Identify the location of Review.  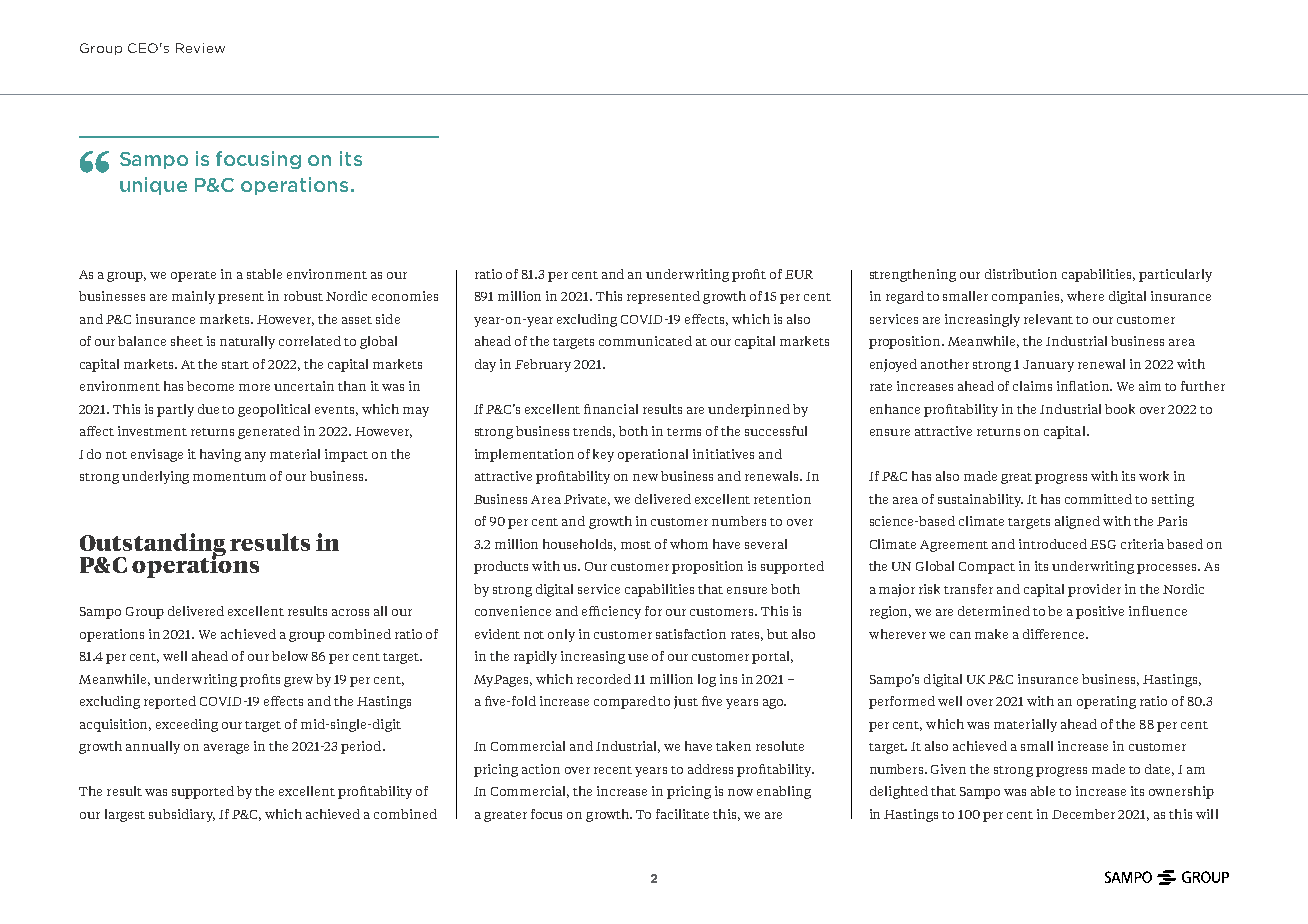
(200, 48).
